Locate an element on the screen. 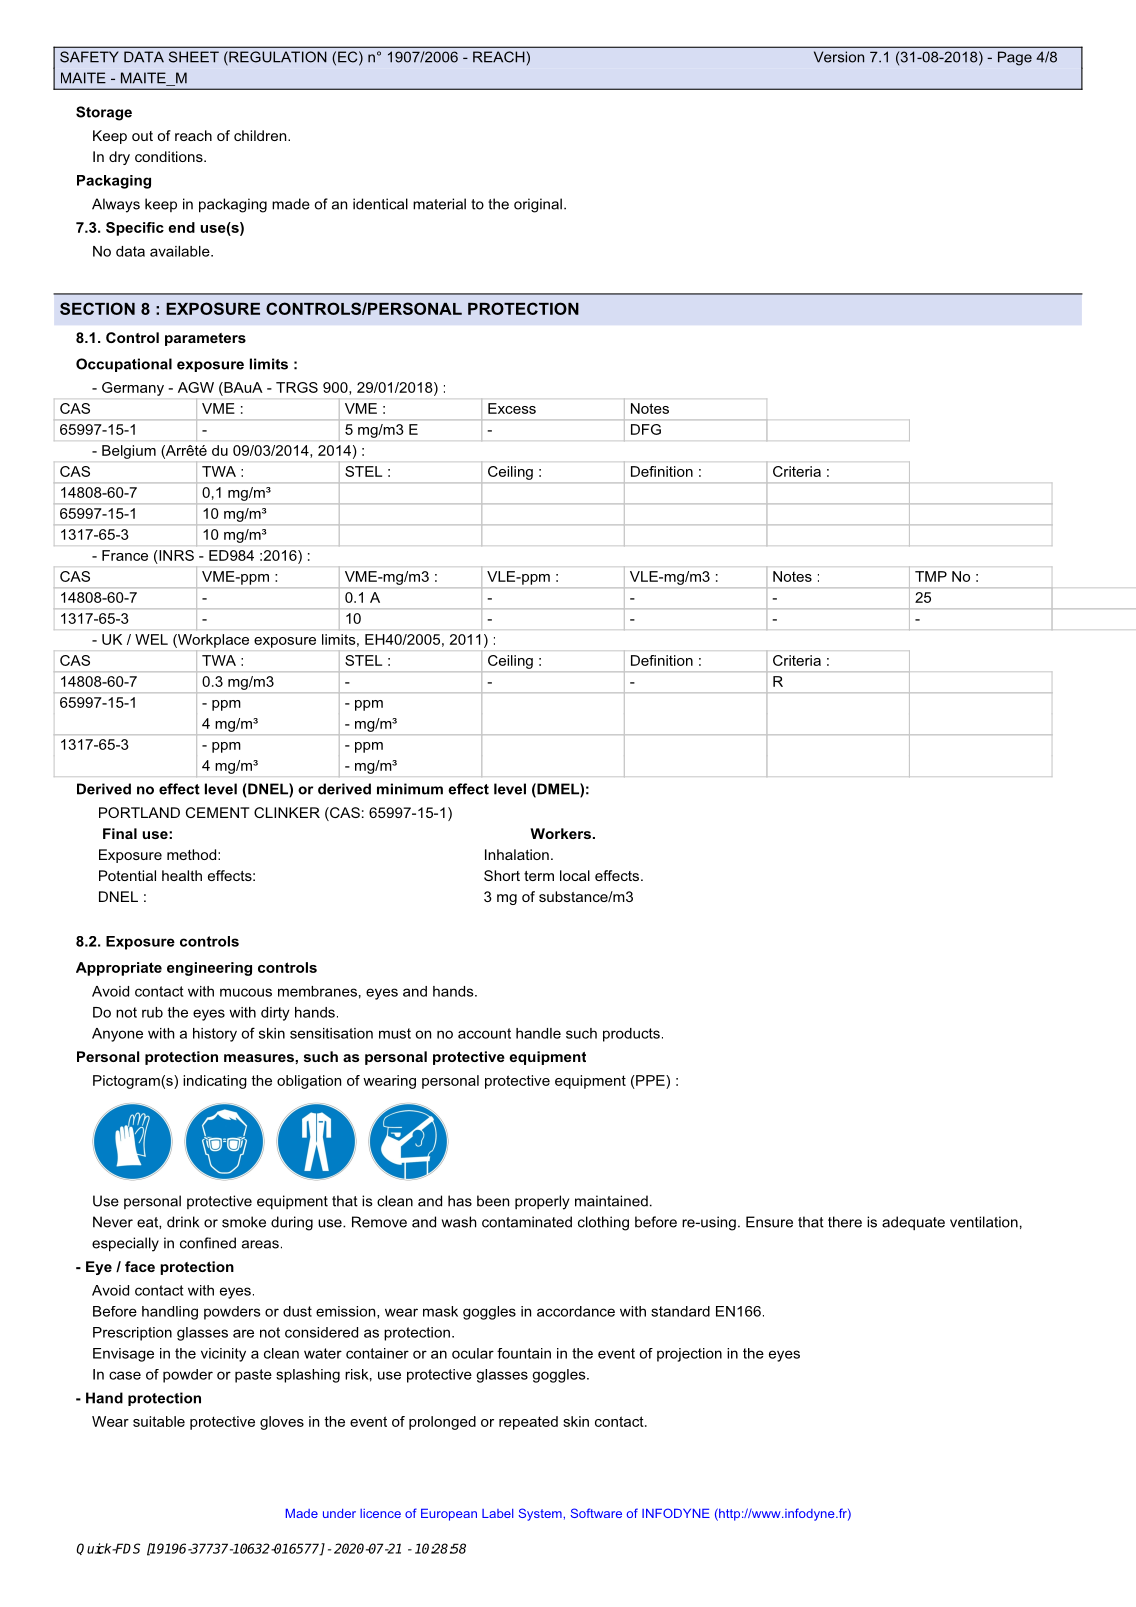 This screenshot has width=1136, height=1607. Version is located at coordinates (839, 57).
